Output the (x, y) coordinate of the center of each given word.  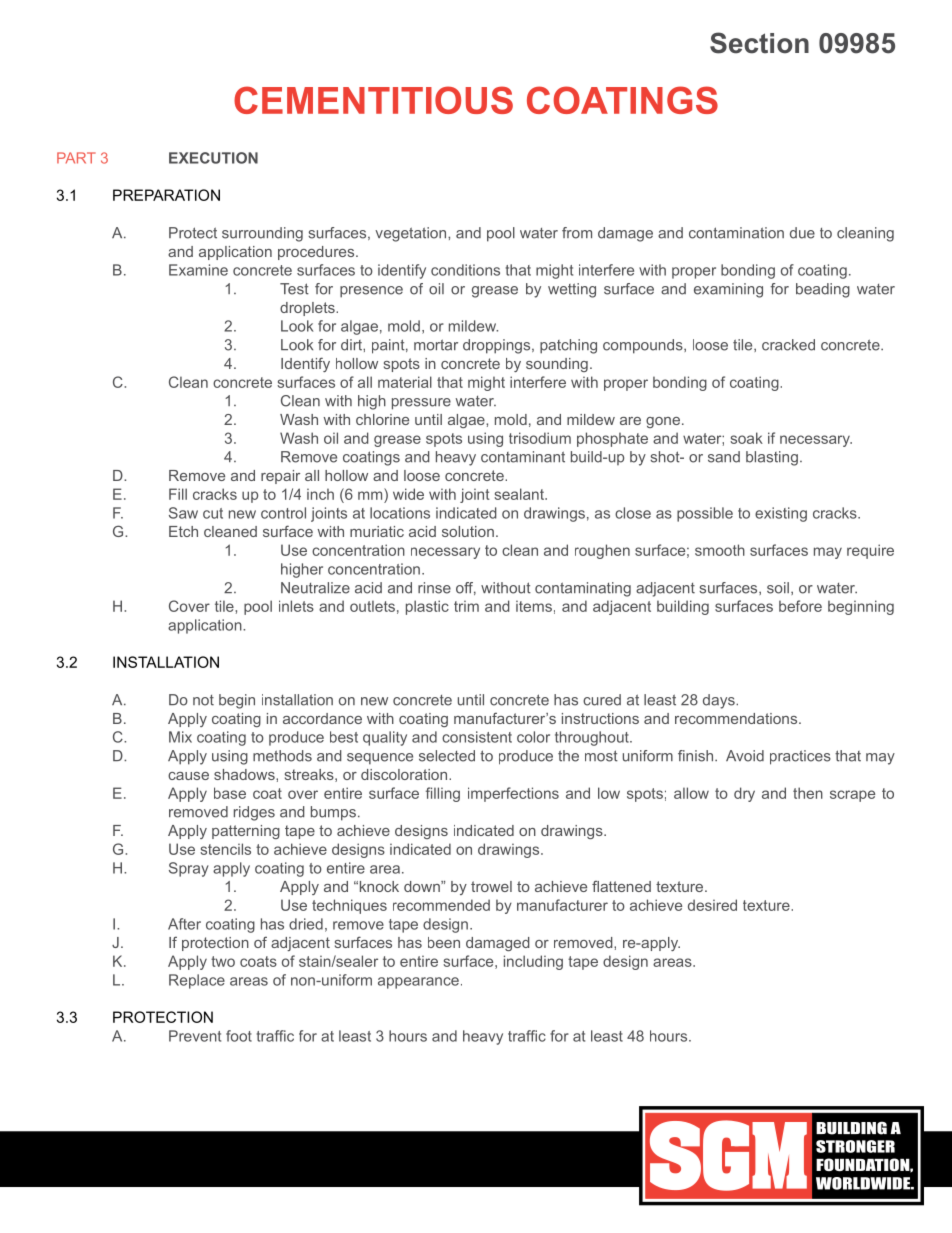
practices (800, 757)
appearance (418, 983)
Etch (183, 531)
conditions (465, 270)
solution (468, 531)
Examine (198, 270)
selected (447, 756)
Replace (197, 981)
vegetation (412, 234)
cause (188, 776)
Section (759, 43)
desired (712, 905)
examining (728, 290)
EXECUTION (213, 158)
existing (781, 514)
